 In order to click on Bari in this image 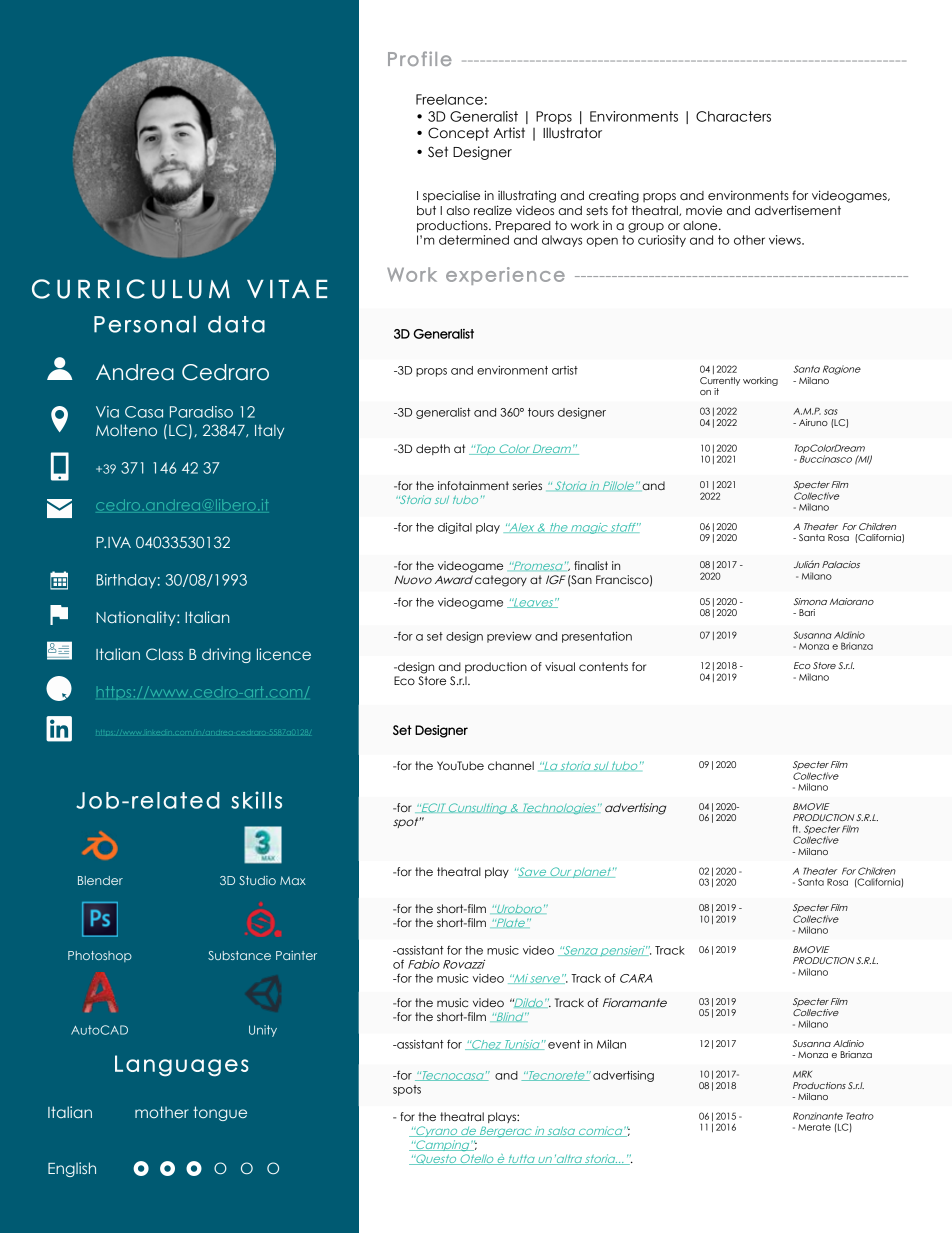, I will do `click(807, 612)`.
